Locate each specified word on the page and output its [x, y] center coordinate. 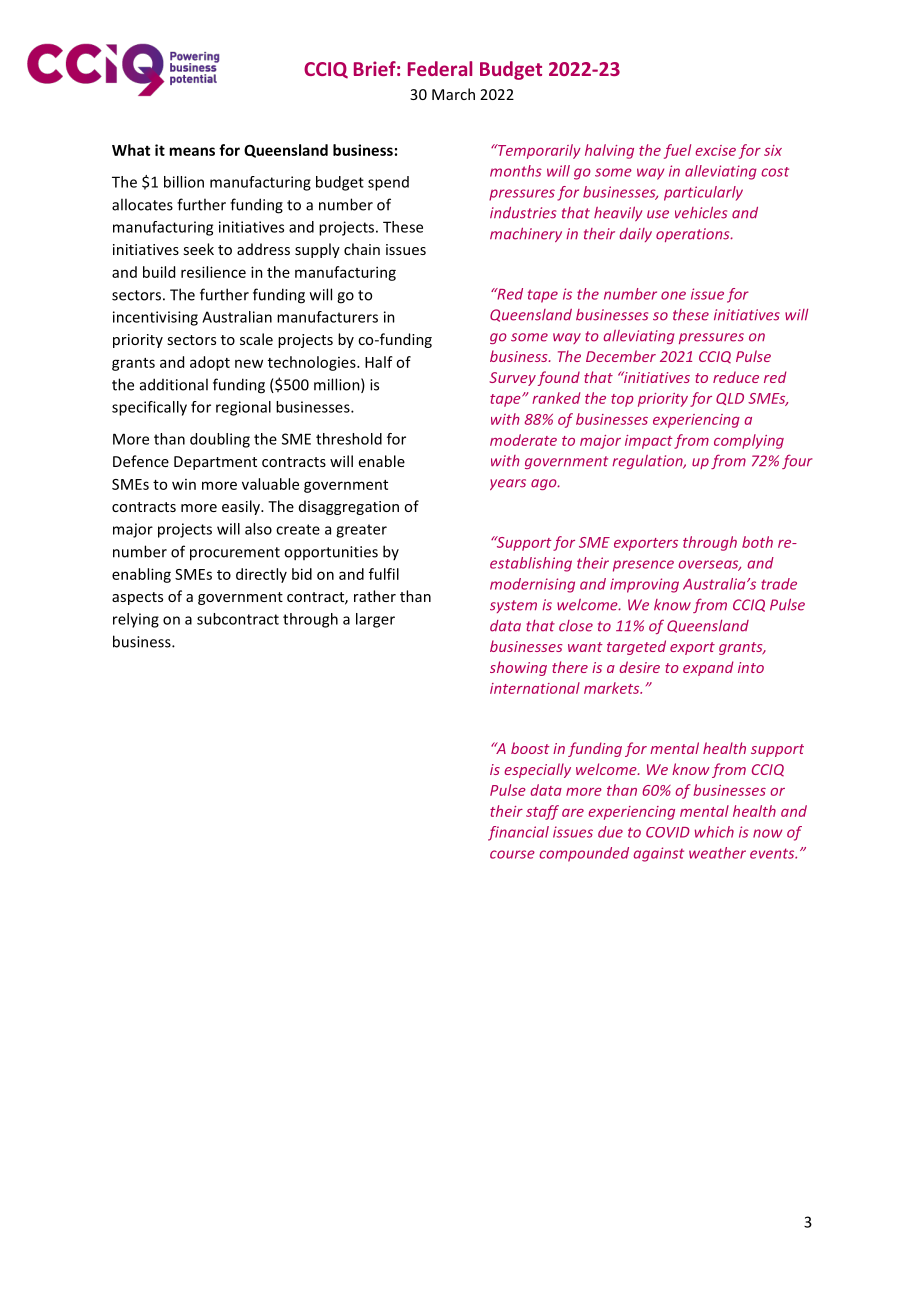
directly [261, 575]
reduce [736, 377]
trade [779, 584]
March [453, 94]
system [513, 606]
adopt [210, 363]
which [714, 832]
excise [715, 150]
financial [518, 833]
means [192, 151]
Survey [512, 379]
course [512, 854]
